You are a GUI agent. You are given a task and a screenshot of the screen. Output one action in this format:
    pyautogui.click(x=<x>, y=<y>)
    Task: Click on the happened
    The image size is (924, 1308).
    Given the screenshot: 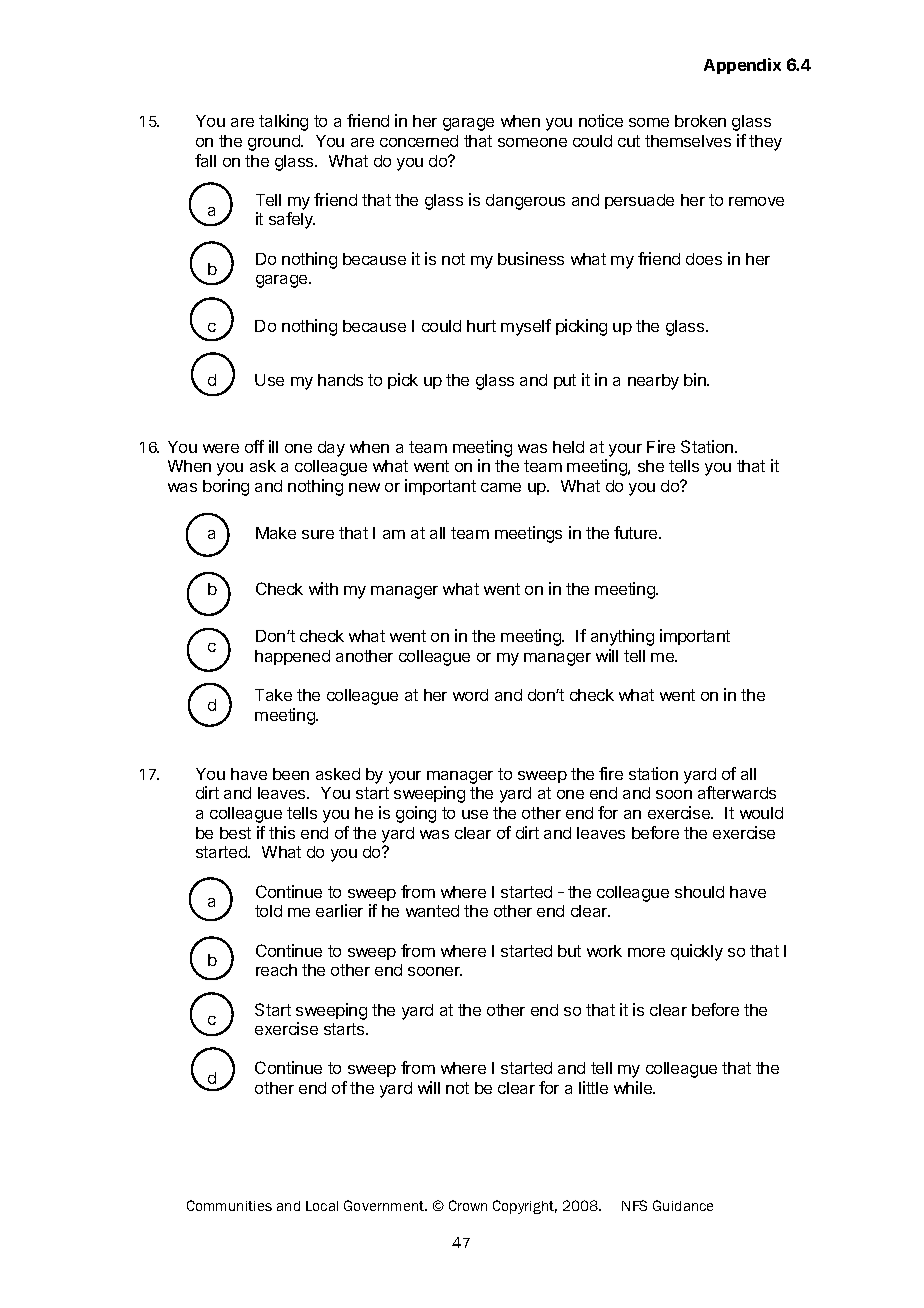 What is the action you would take?
    pyautogui.click(x=292, y=657)
